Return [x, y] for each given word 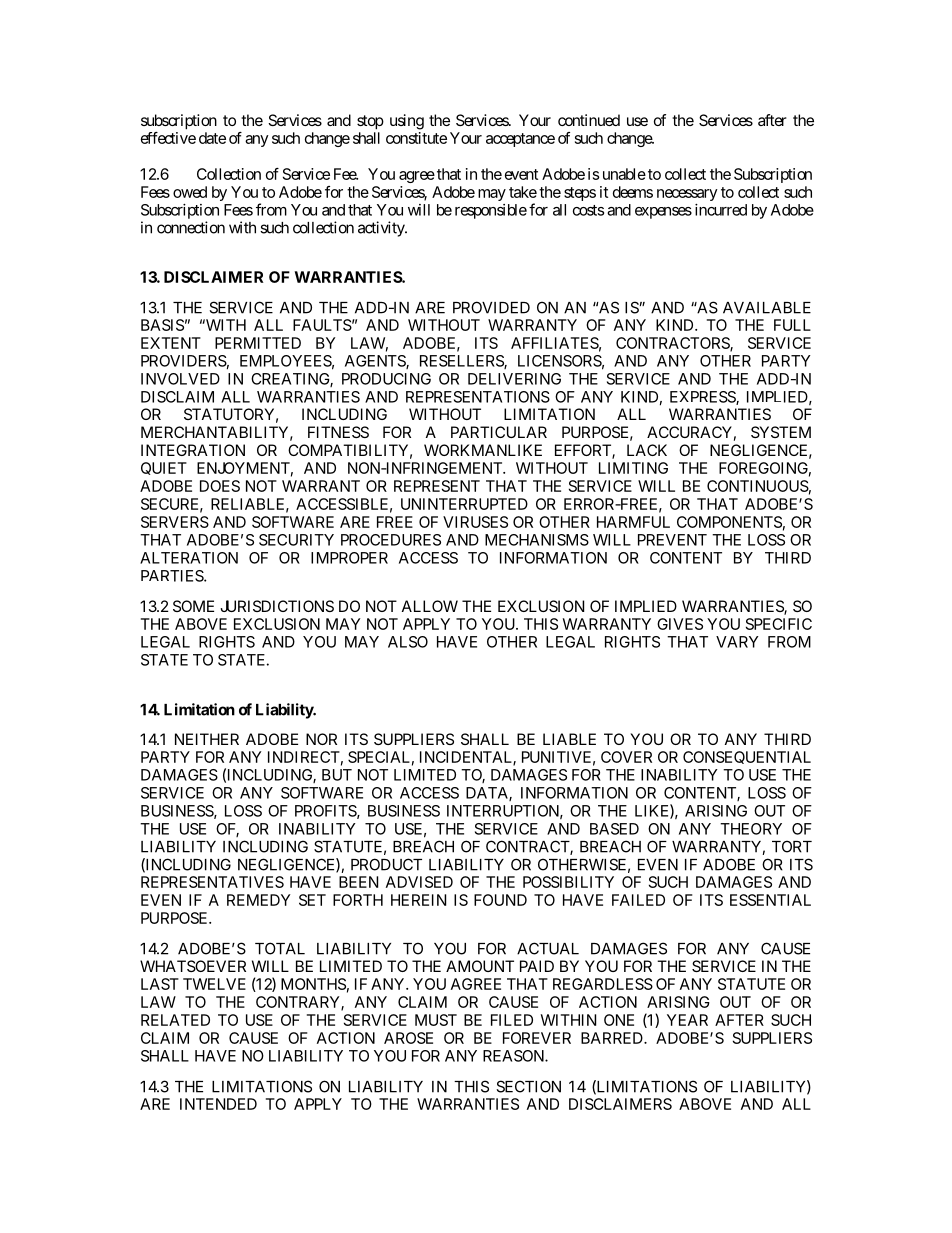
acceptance [520, 140]
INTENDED [218, 1104]
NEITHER [207, 739]
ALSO [408, 642]
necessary [687, 195]
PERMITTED [258, 343]
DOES [220, 486]
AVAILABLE [767, 308]
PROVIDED [491, 307]
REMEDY [259, 900]
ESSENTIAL [770, 900]
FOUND [500, 900]
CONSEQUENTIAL [747, 757]
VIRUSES [475, 522]
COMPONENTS [729, 522]
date [212, 138]
